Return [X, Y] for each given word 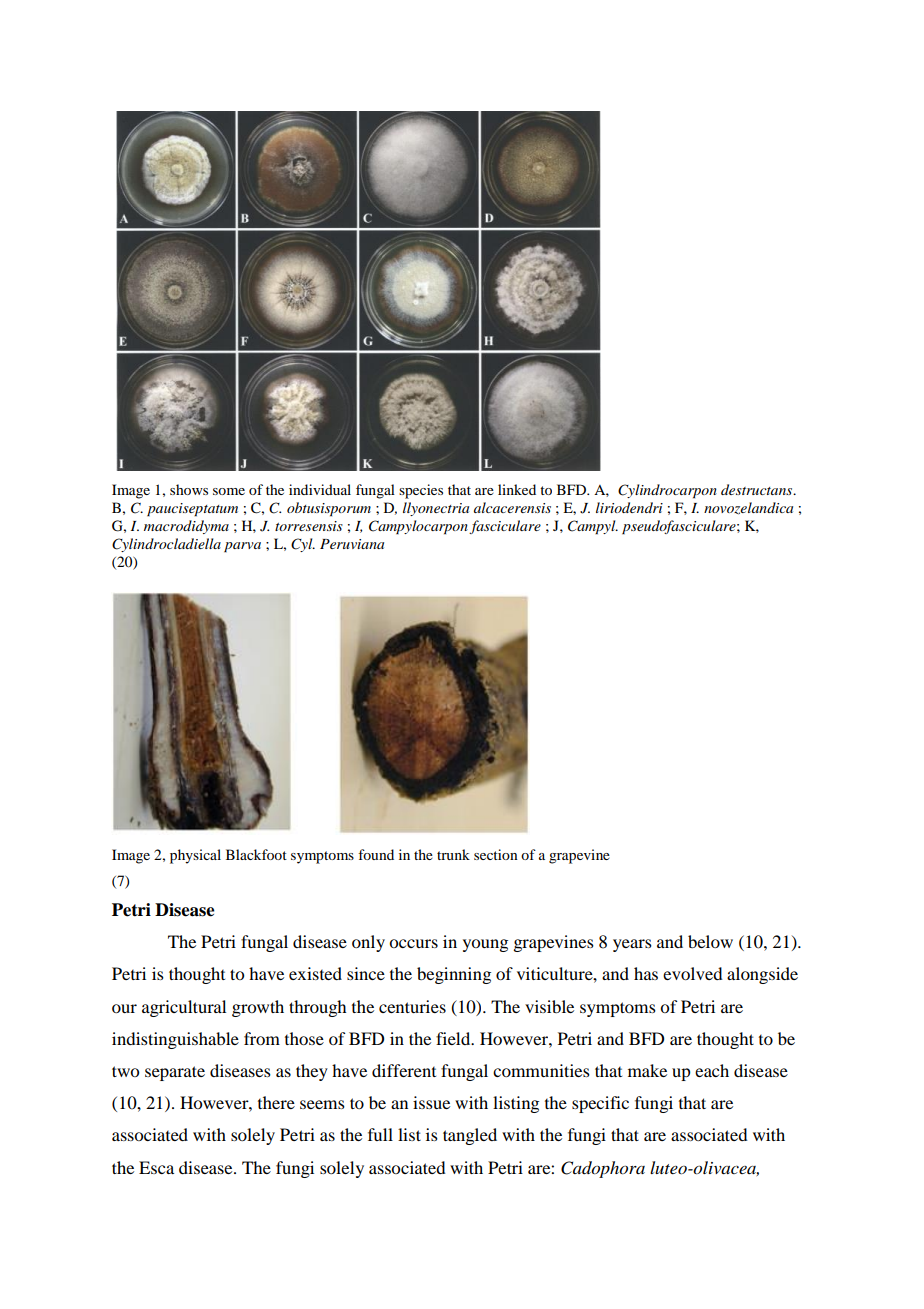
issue [431, 1102]
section [496, 854]
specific [600, 1104]
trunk [453, 854]
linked [517, 489]
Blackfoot [256, 854]
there [276, 1102]
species [421, 491]
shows [189, 489]
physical [195, 856]
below [710, 941]
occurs [413, 943]
